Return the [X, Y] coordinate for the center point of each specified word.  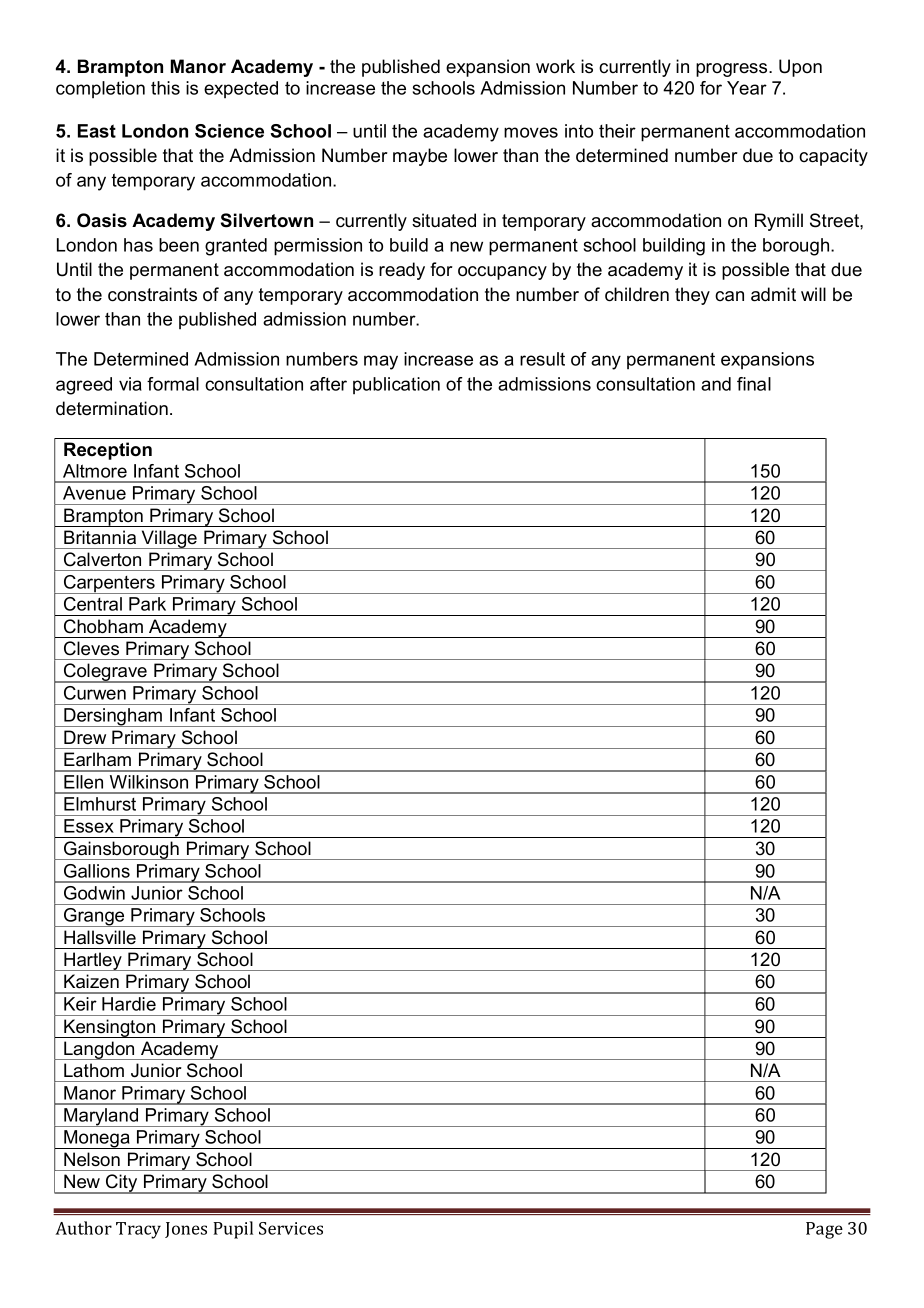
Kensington [110, 1028]
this [165, 88]
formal [173, 384]
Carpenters [109, 584]
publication [396, 385]
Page [824, 1230]
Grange [94, 917]
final [754, 384]
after [328, 384]
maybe [420, 157]
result [542, 359]
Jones [186, 1230]
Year [747, 88]
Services [291, 1228]
